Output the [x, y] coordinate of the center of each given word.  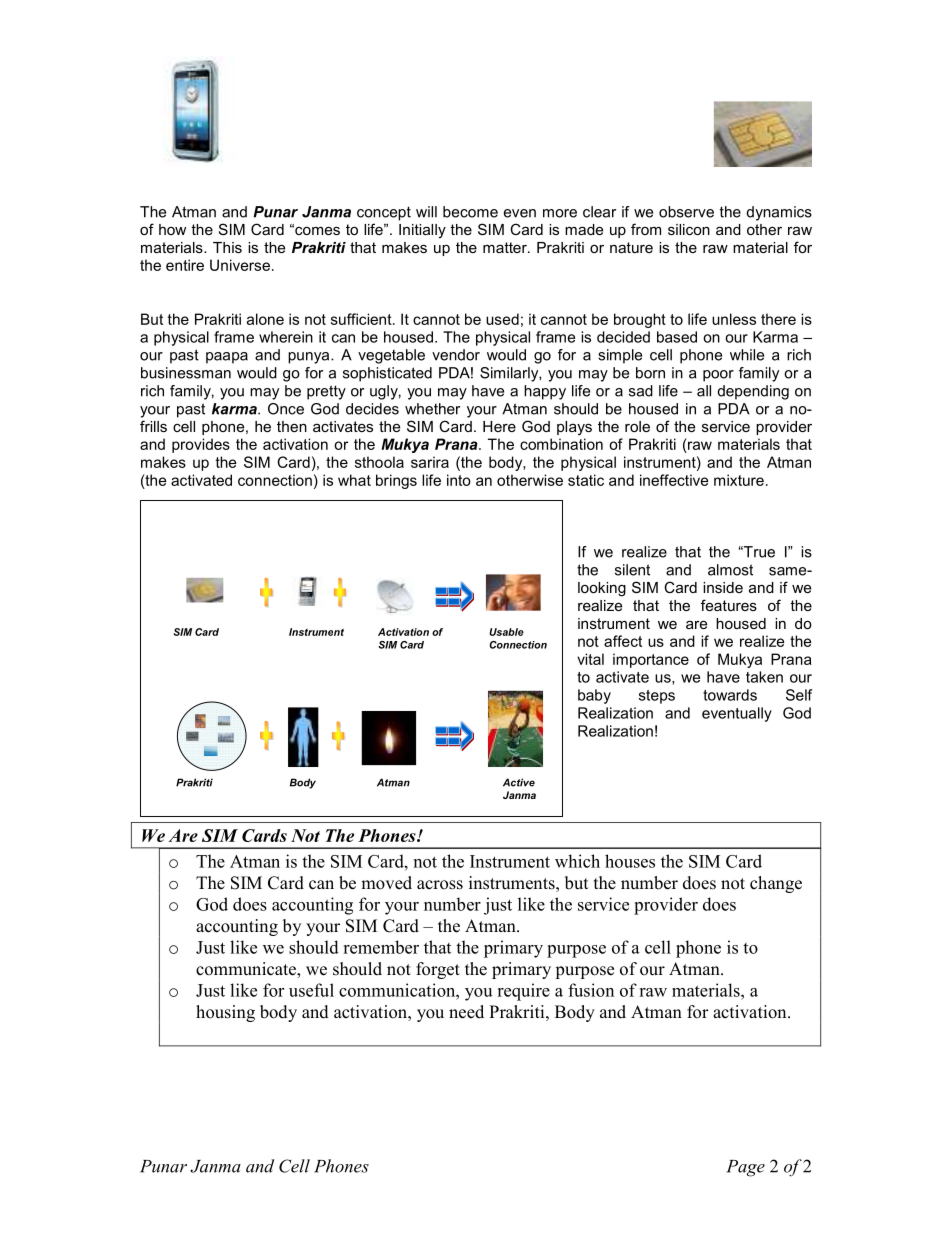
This [227, 247]
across [440, 885]
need [466, 1012]
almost [730, 570]
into [459, 480]
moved [386, 883]
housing [225, 1013]
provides [201, 445]
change [776, 884]
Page [745, 1168]
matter [506, 247]
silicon [689, 229]
